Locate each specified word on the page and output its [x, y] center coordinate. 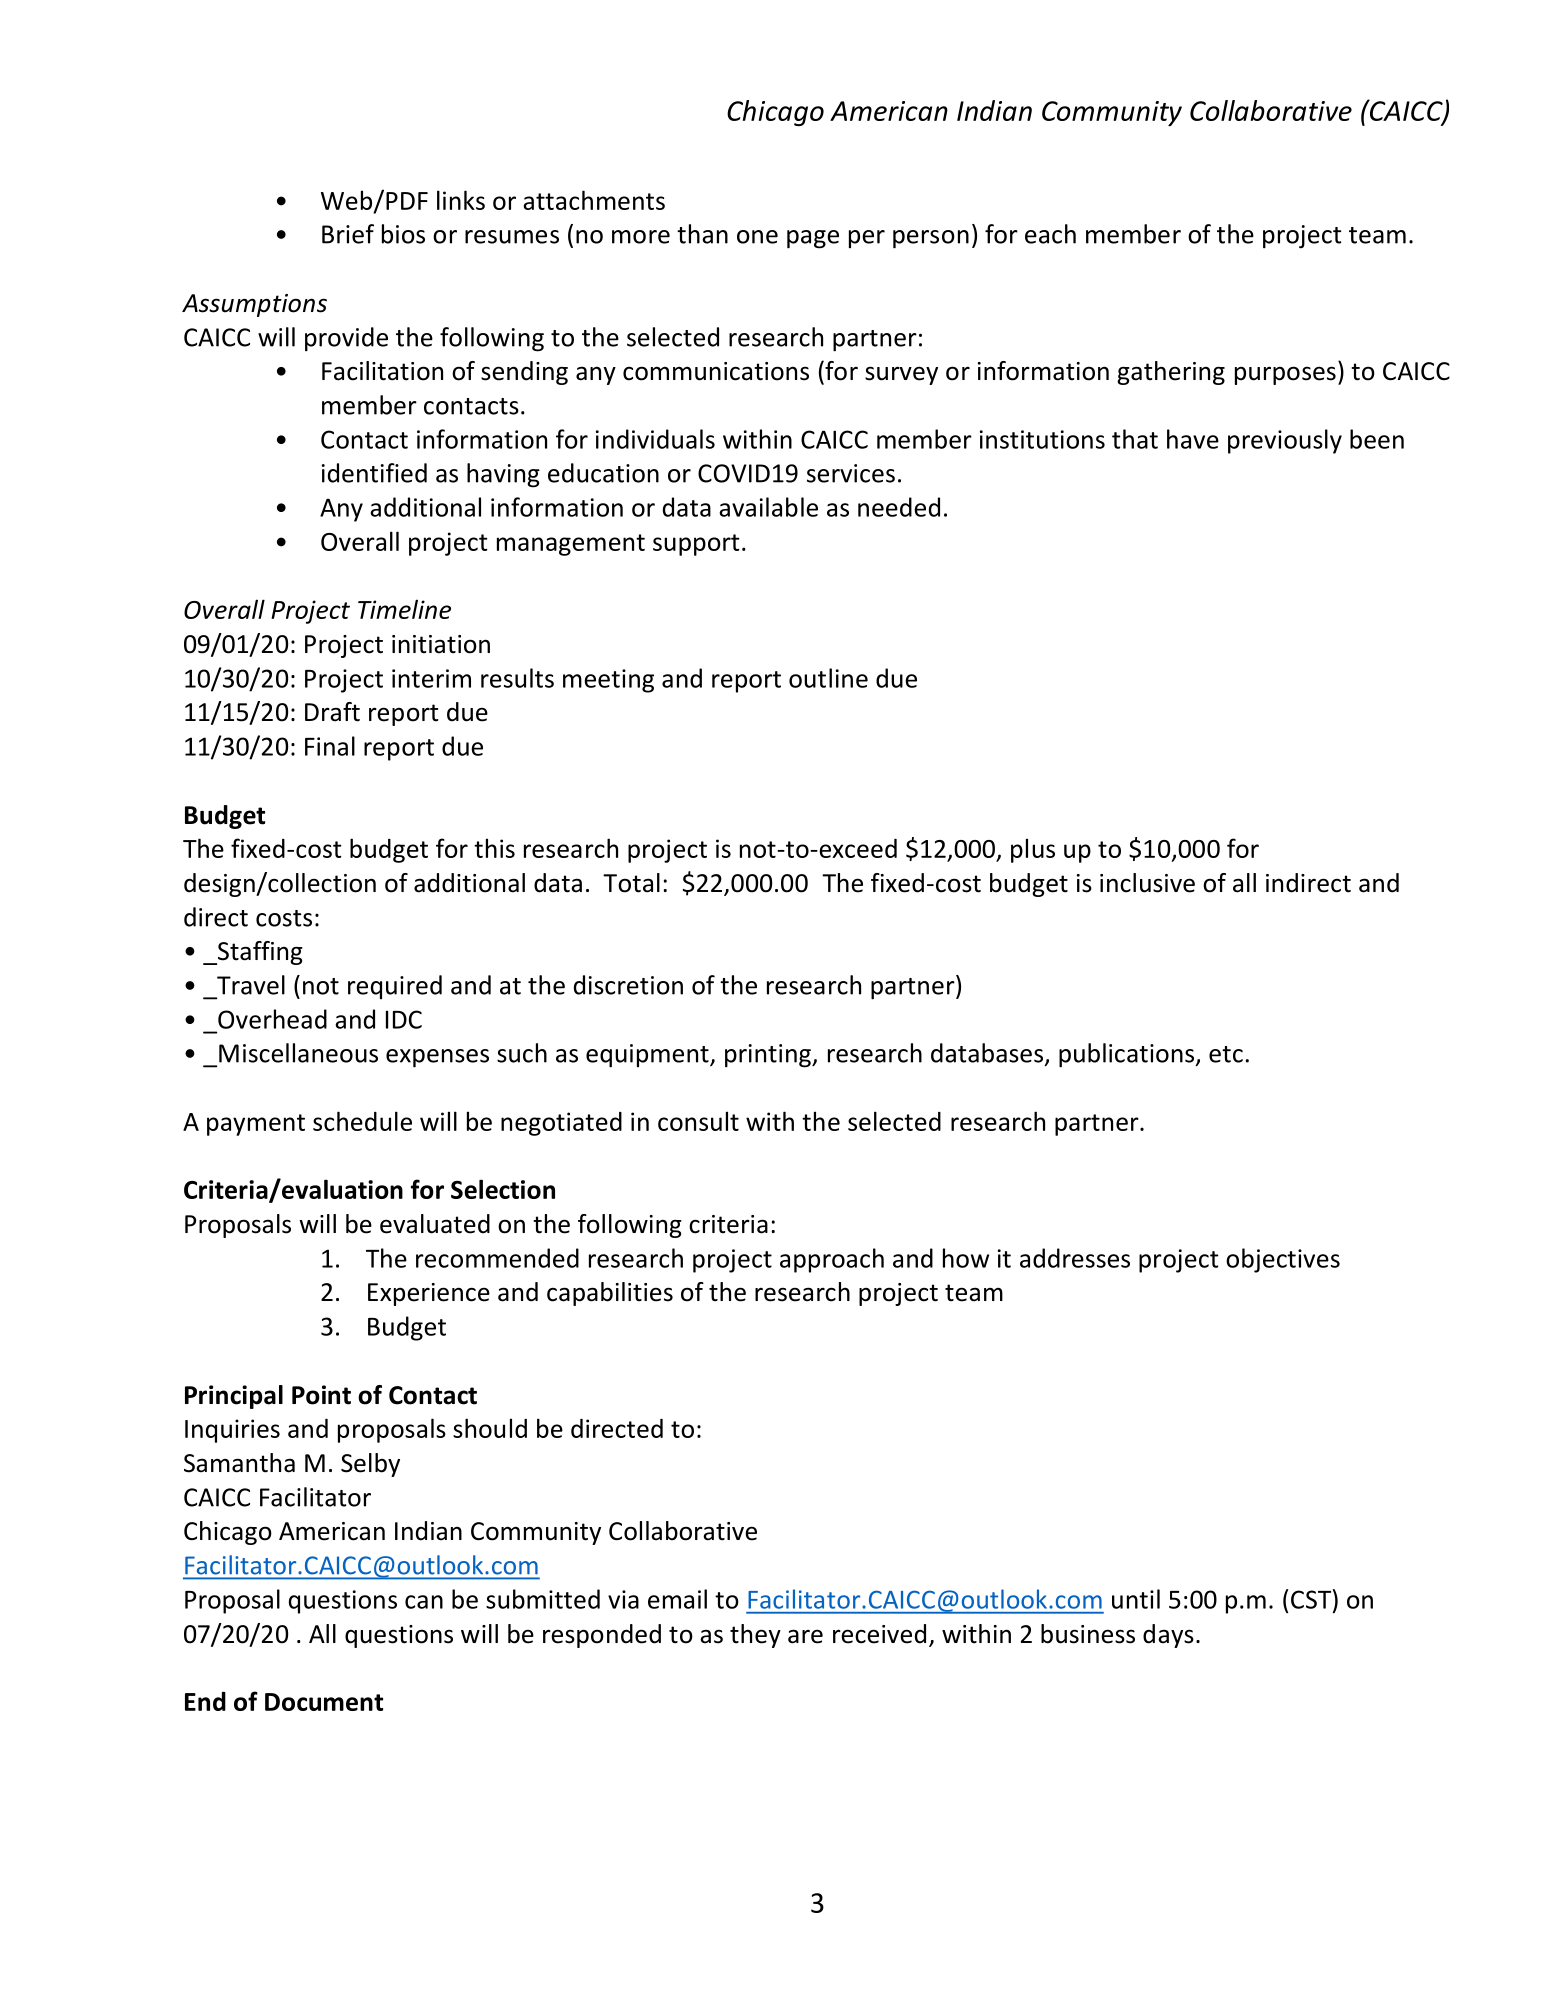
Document [324, 1702]
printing [769, 1056]
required [395, 987]
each [1050, 234]
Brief [348, 234]
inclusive [1147, 883]
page [813, 239]
